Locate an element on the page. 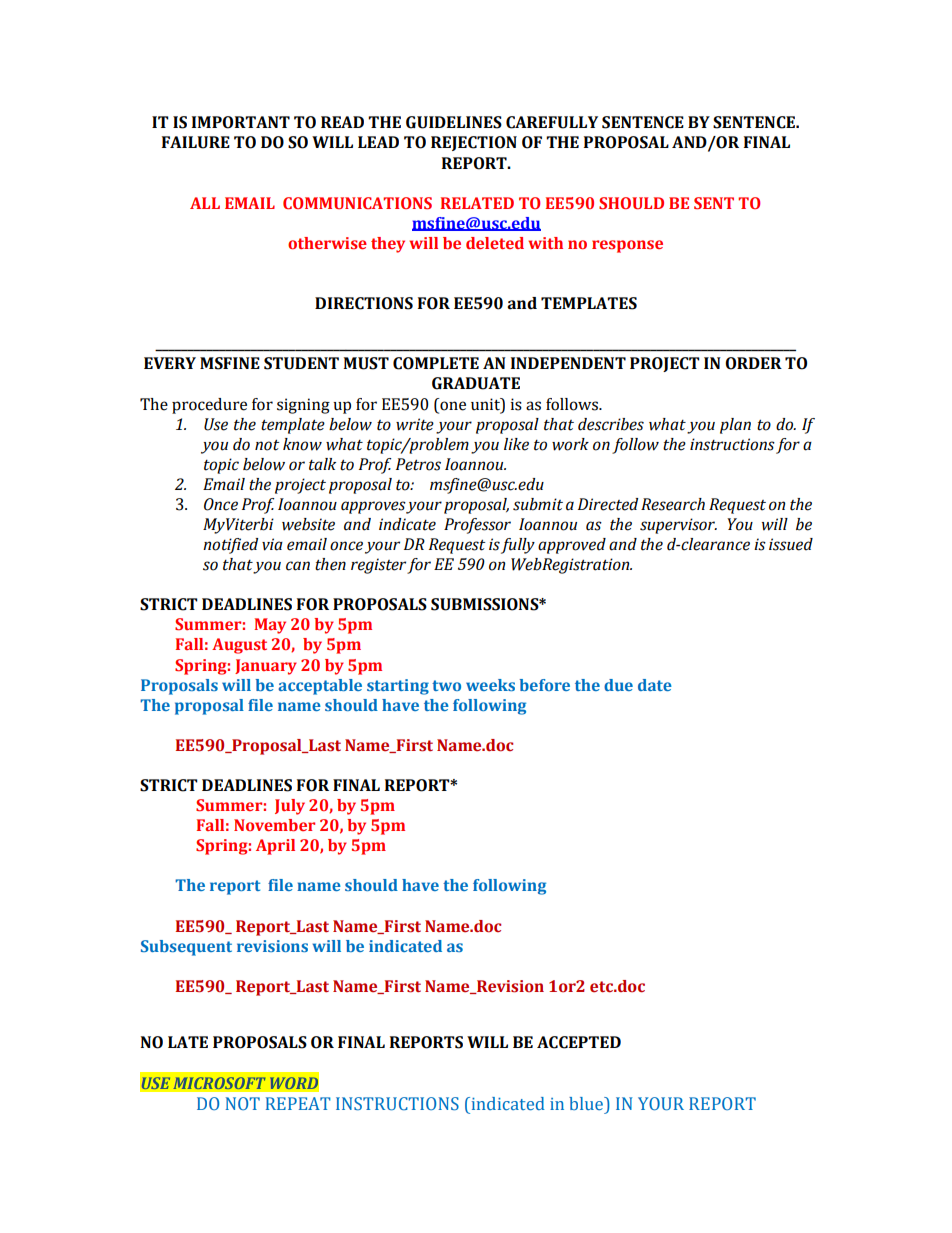 This document has width=952, height=1233. date is located at coordinates (655, 685).
